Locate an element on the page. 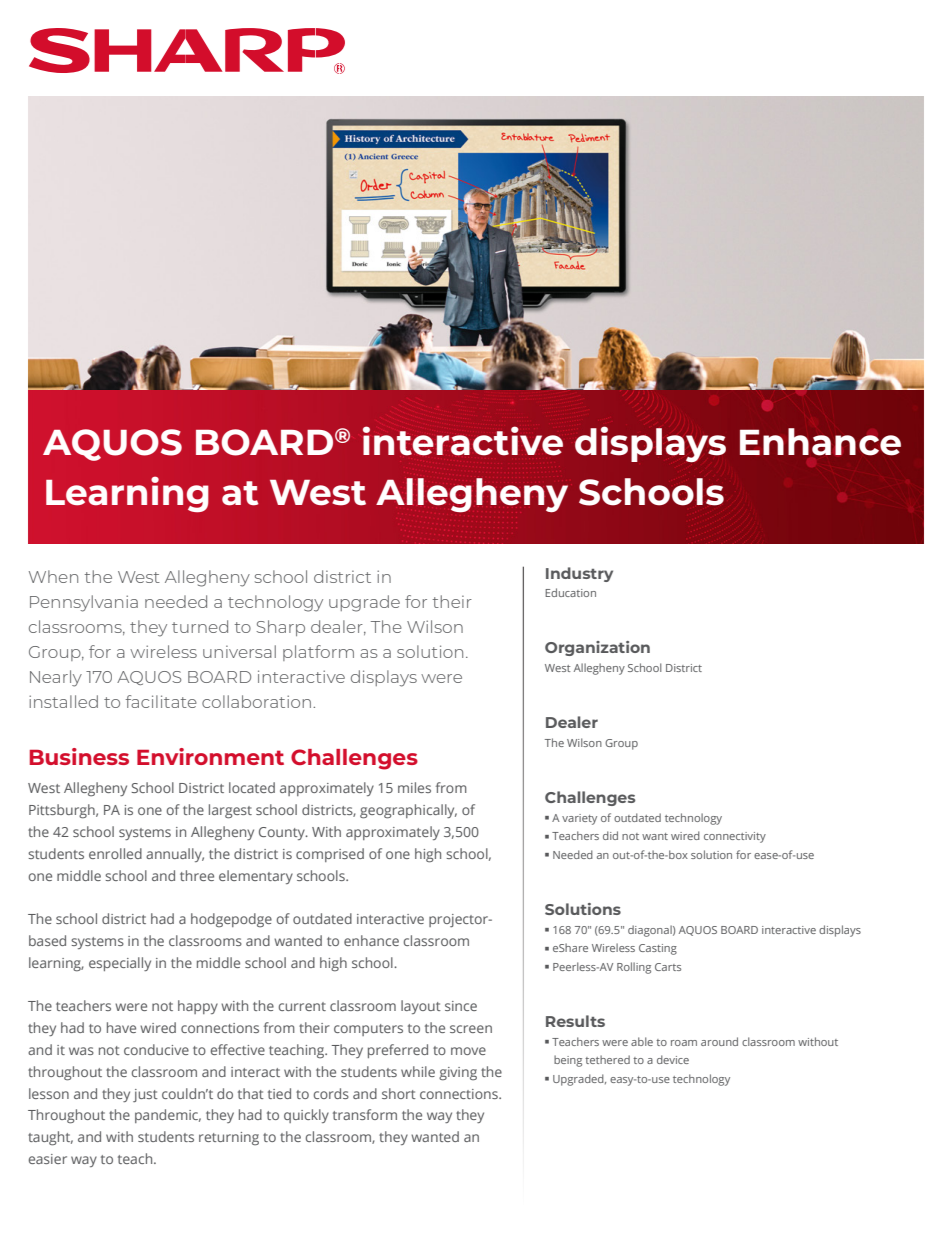 This page has width=952, height=1233. Education is located at coordinates (570, 592).
